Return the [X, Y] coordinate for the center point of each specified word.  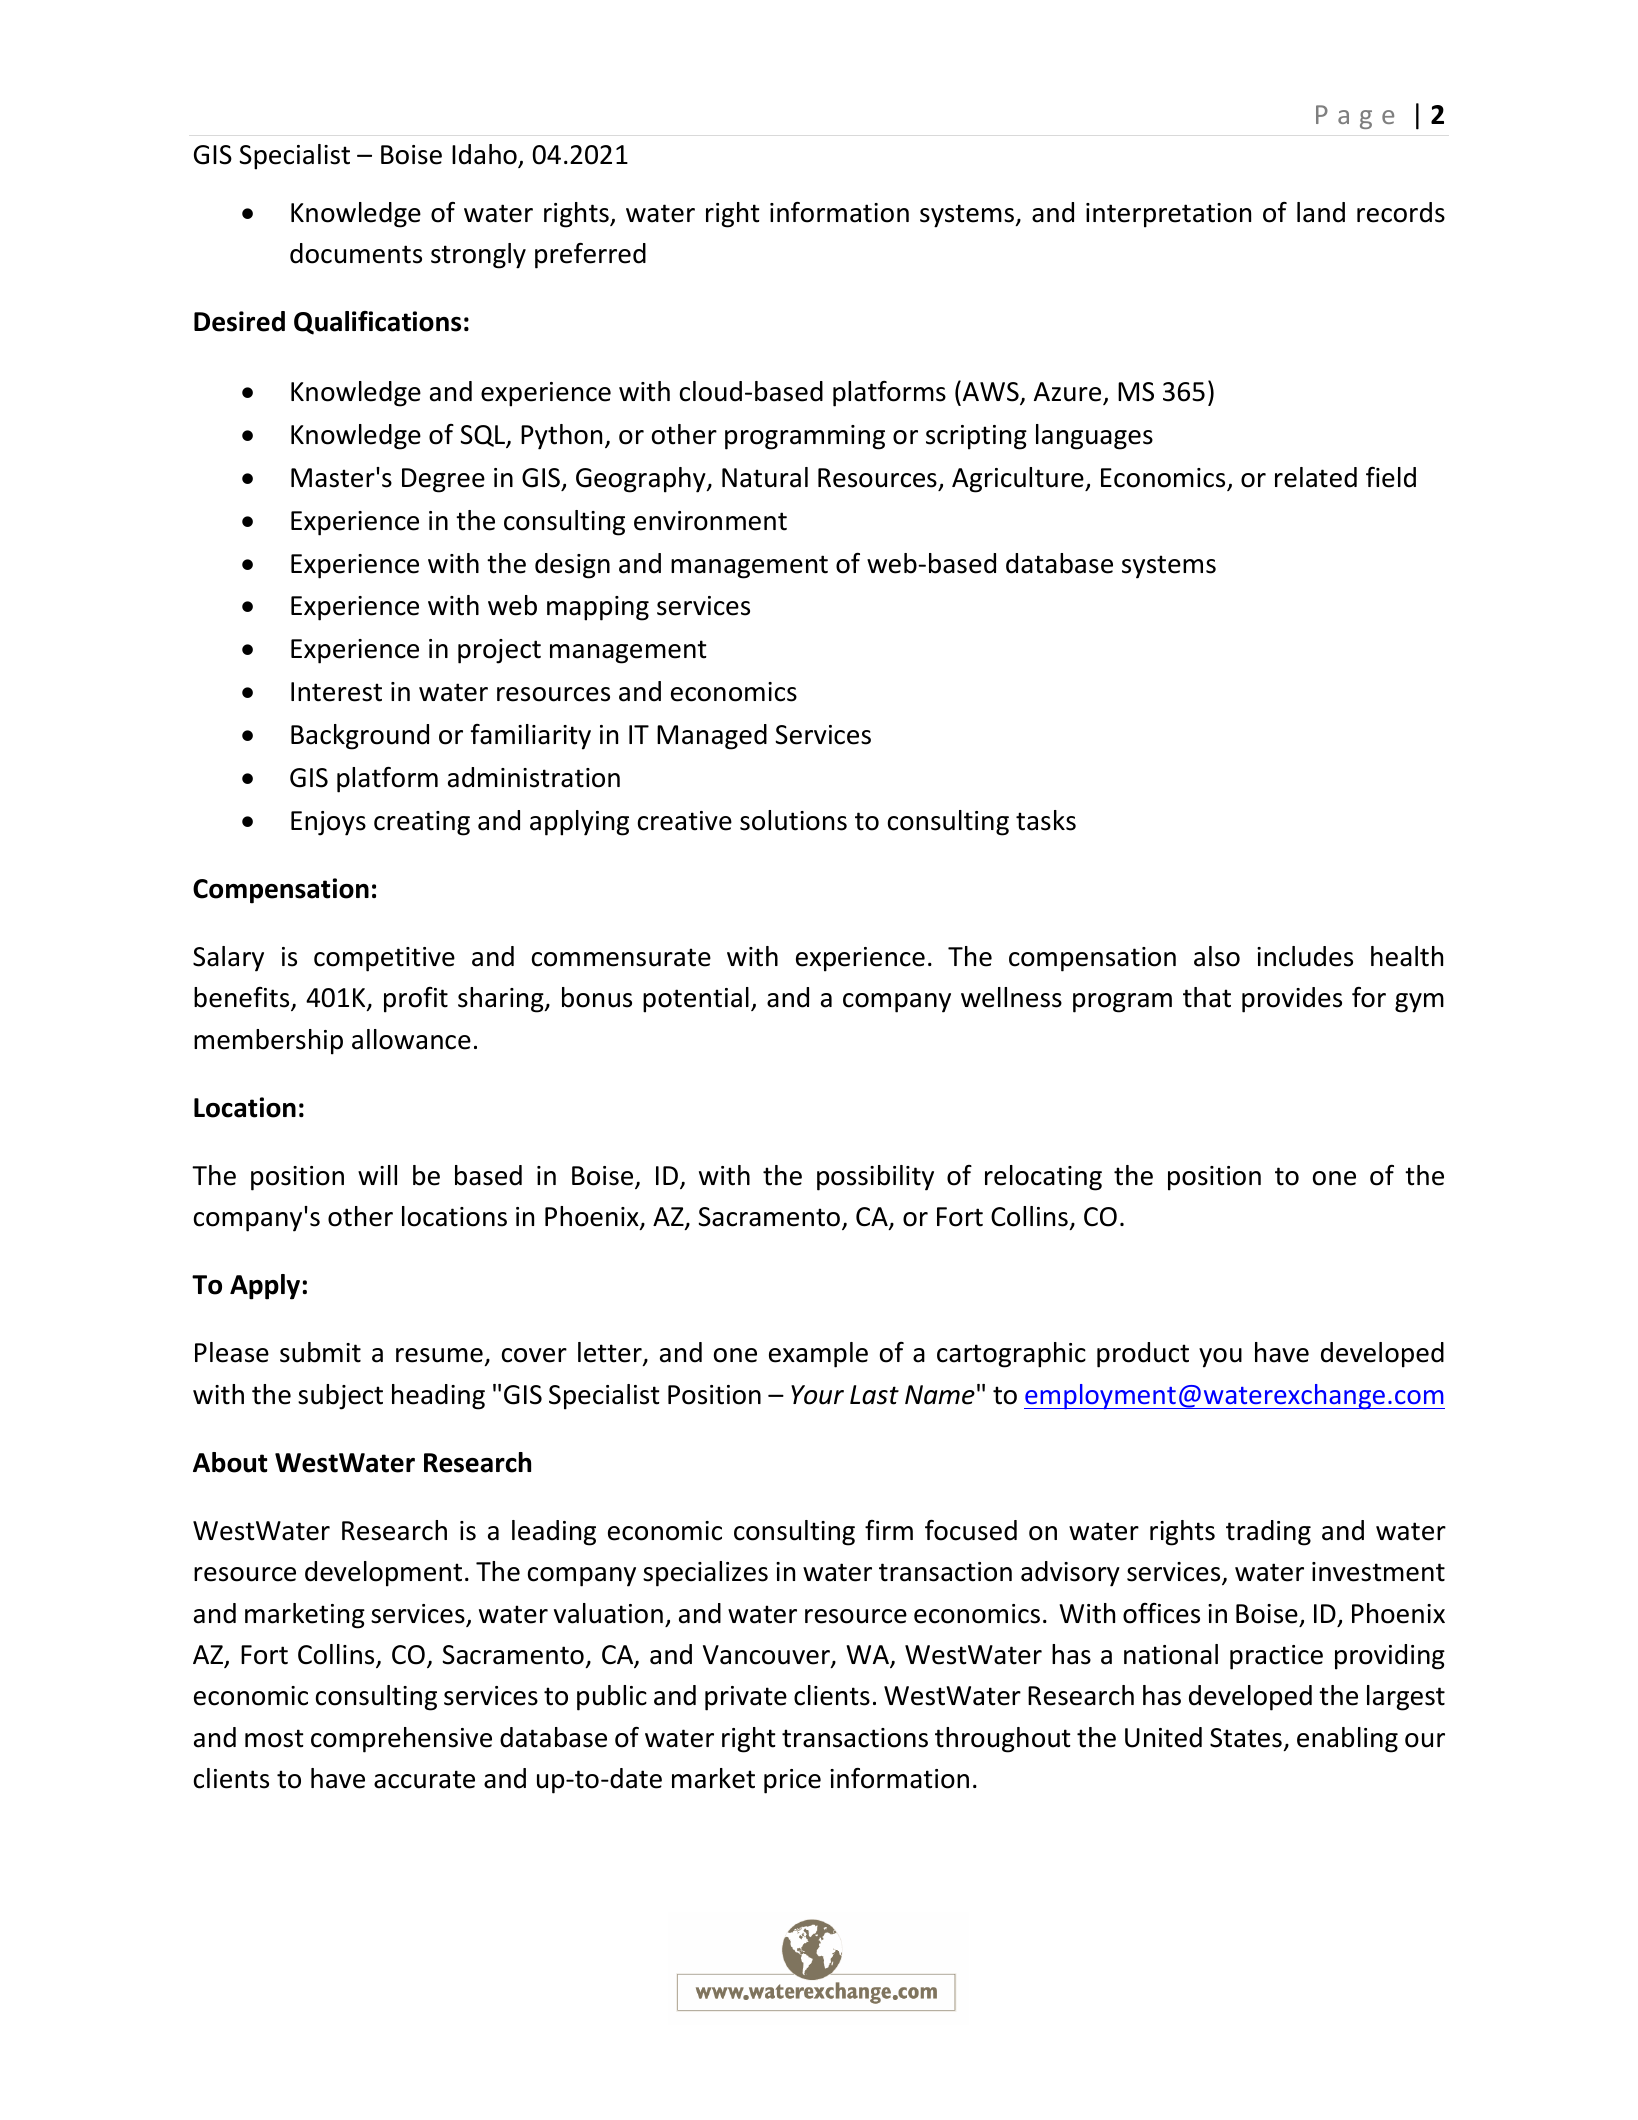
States [1246, 1738]
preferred [590, 256]
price [792, 1781]
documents [356, 253]
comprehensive [401, 1740]
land [1321, 212]
